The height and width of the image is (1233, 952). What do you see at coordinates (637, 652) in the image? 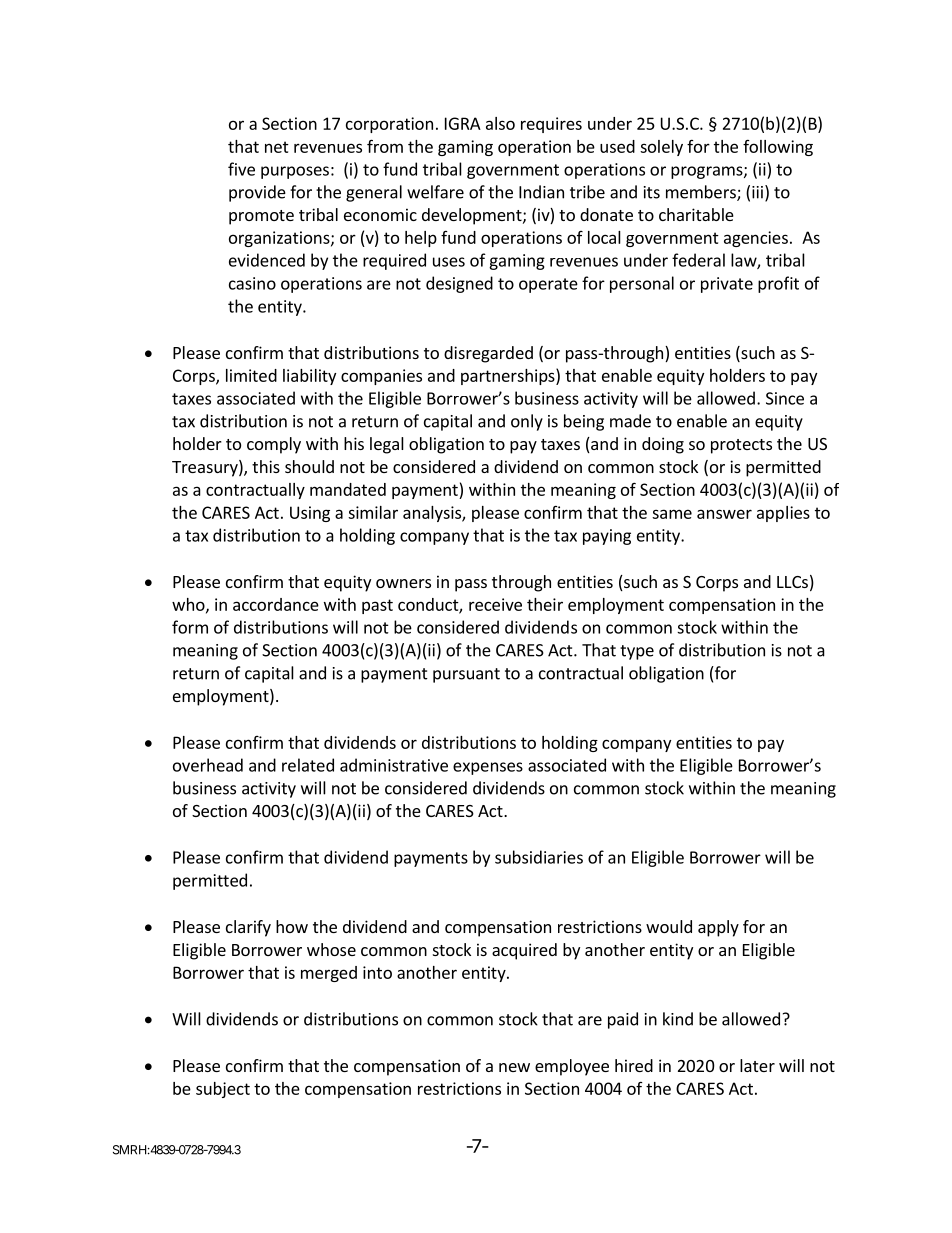
I see `type` at bounding box center [637, 652].
